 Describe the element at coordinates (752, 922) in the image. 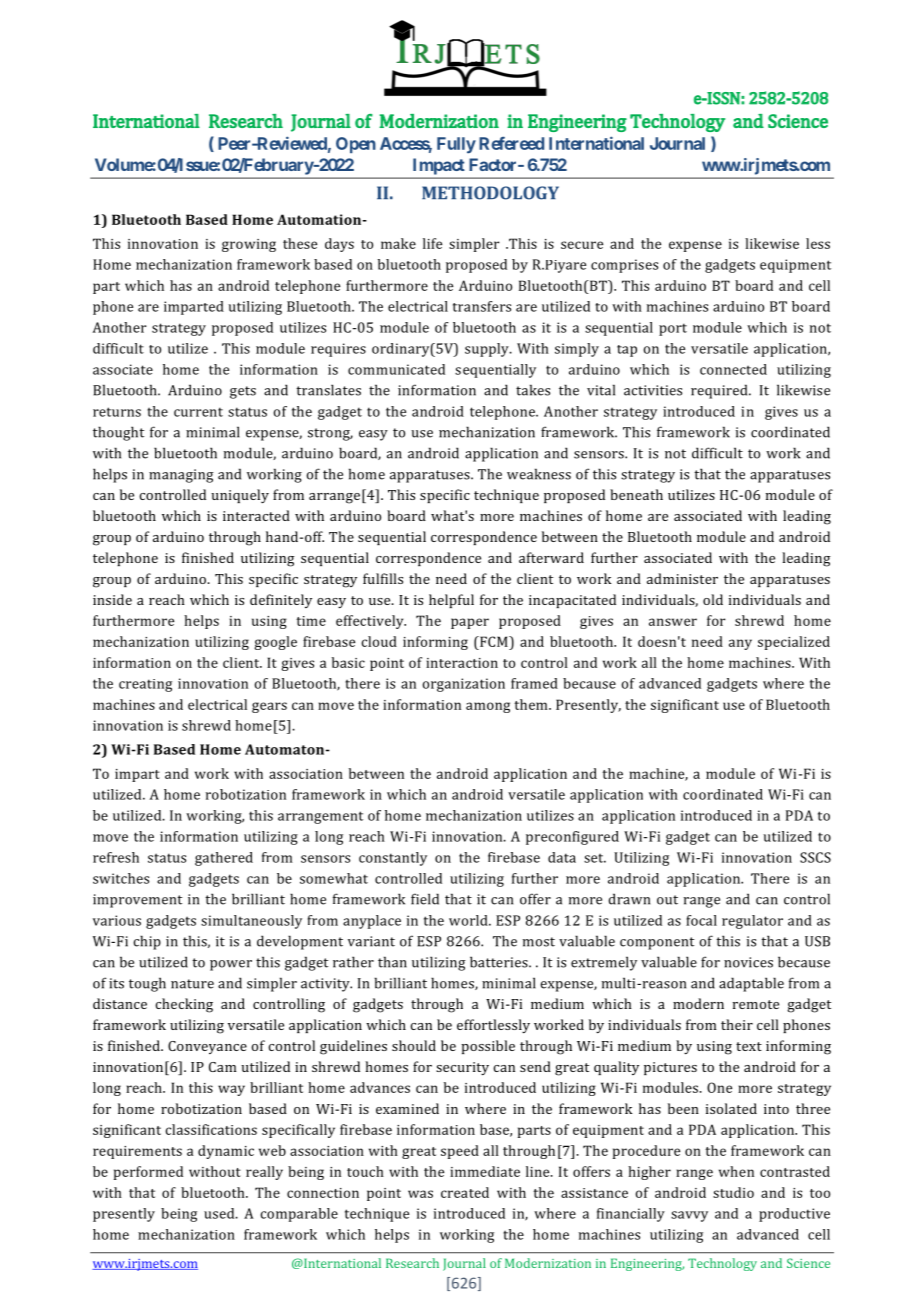

I see `regulator` at that location.
